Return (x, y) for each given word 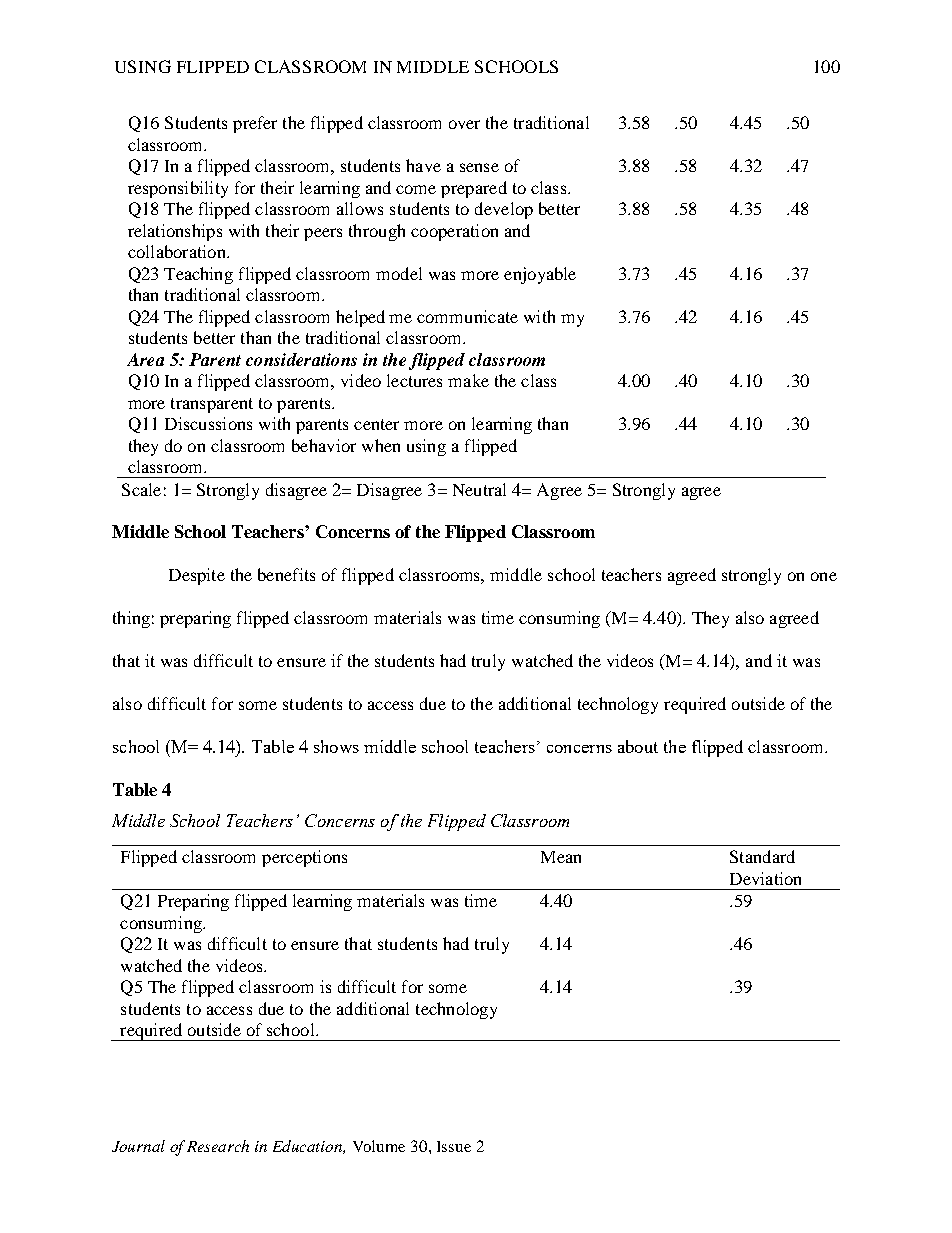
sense (479, 167)
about (638, 746)
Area (145, 359)
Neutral (479, 489)
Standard (762, 856)
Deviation (765, 878)
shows (336, 746)
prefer (255, 124)
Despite (197, 576)
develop (504, 210)
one (824, 576)
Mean (561, 857)
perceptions (304, 858)
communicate (467, 316)
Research (218, 1146)
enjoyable (540, 275)
